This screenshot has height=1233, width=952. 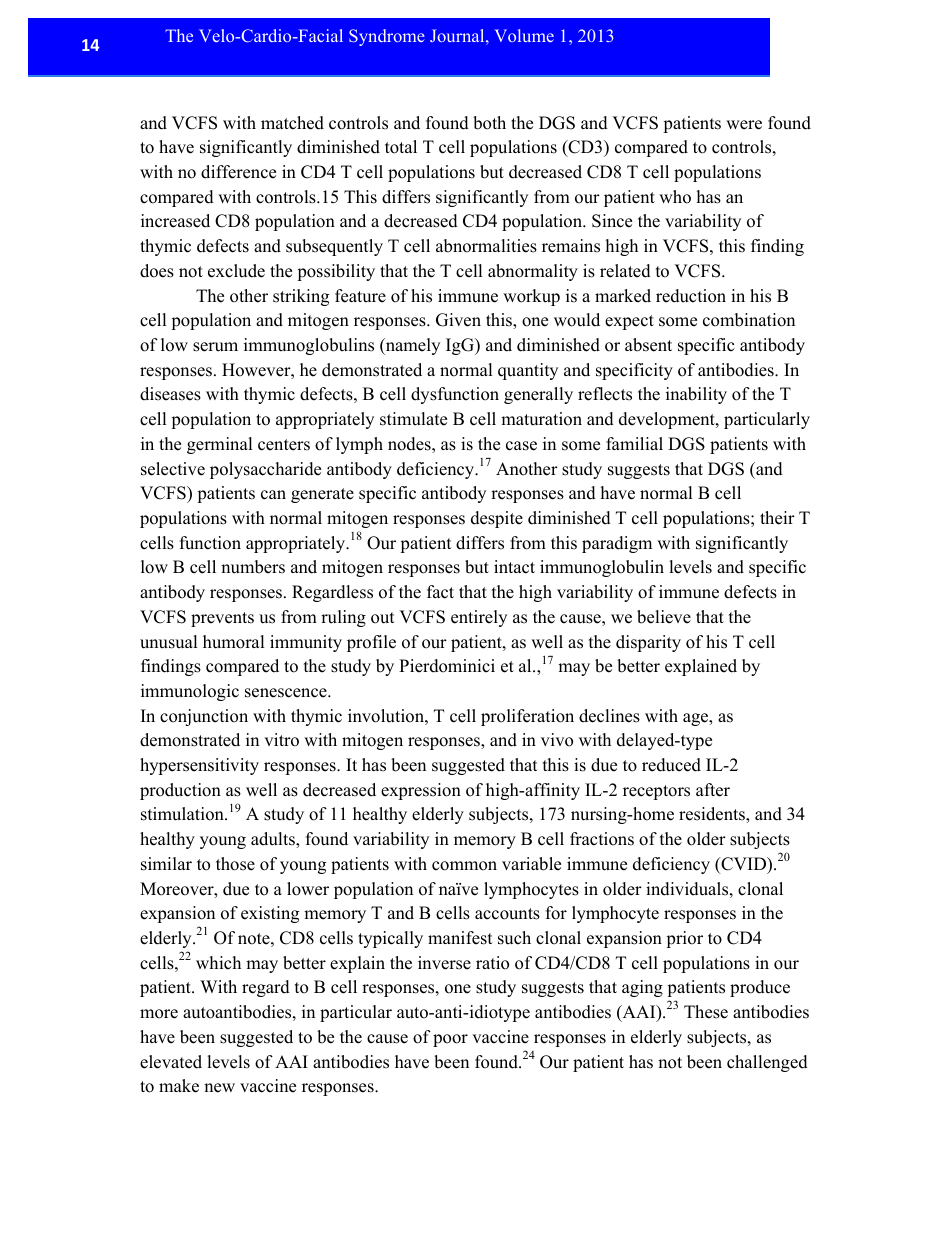 I want to click on Volume, so click(x=524, y=35).
